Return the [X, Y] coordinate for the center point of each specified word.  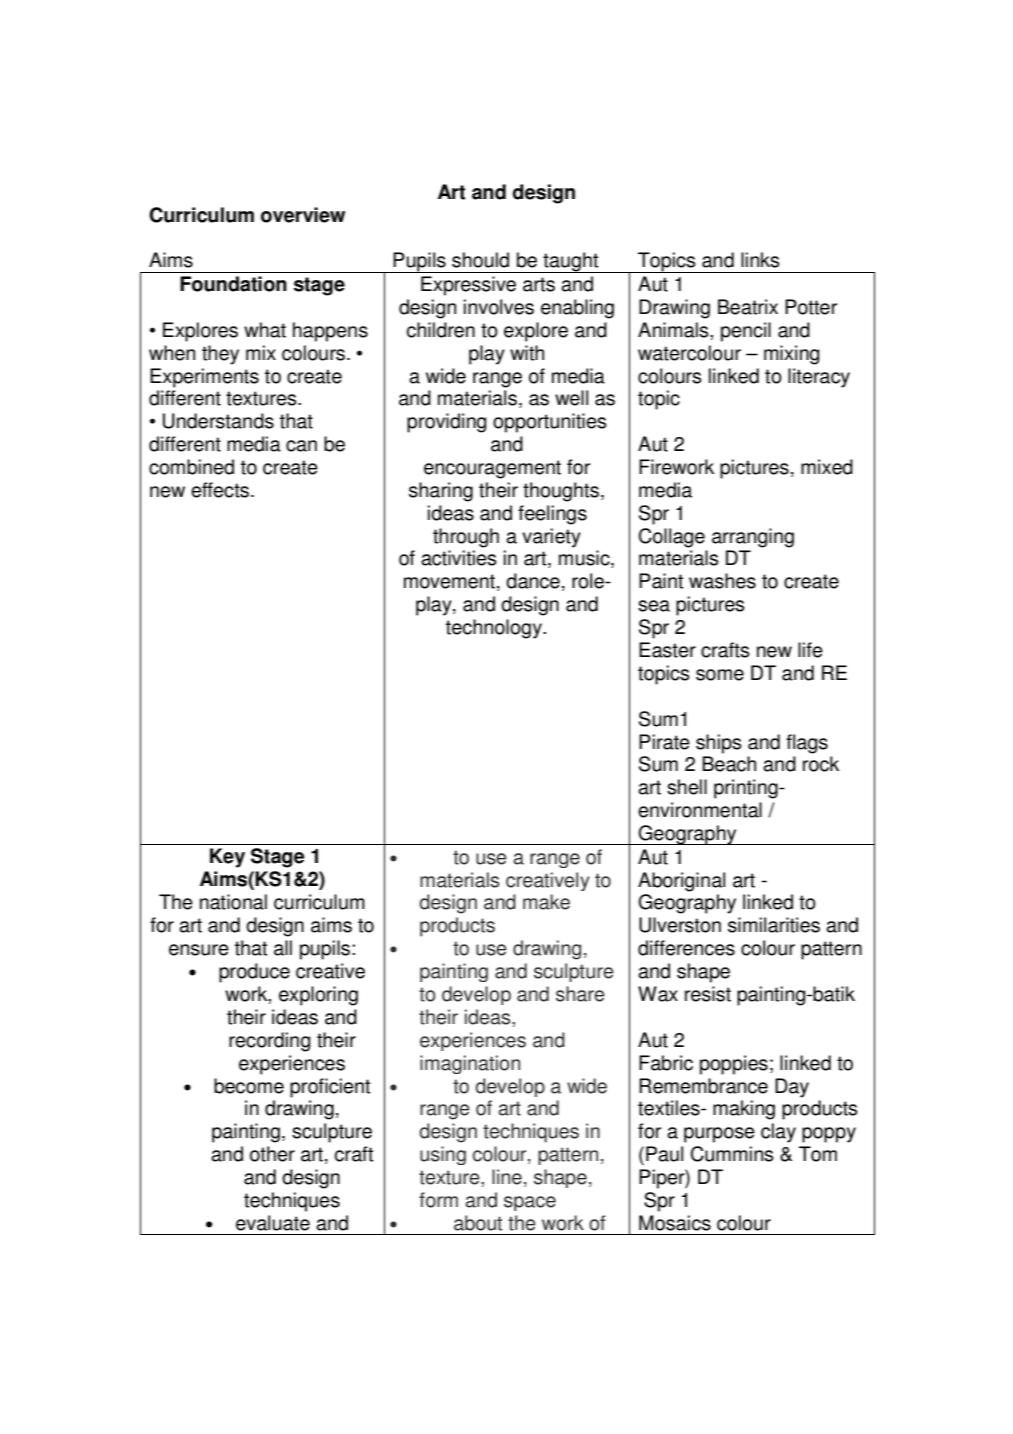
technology [495, 629]
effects [220, 490]
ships [719, 744]
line [507, 1177]
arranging [753, 538]
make [546, 902]
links [760, 260]
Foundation [233, 284]
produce [254, 973]
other [272, 1154]
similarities [774, 925]
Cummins [732, 1154]
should [480, 260]
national [233, 902]
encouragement [492, 469]
